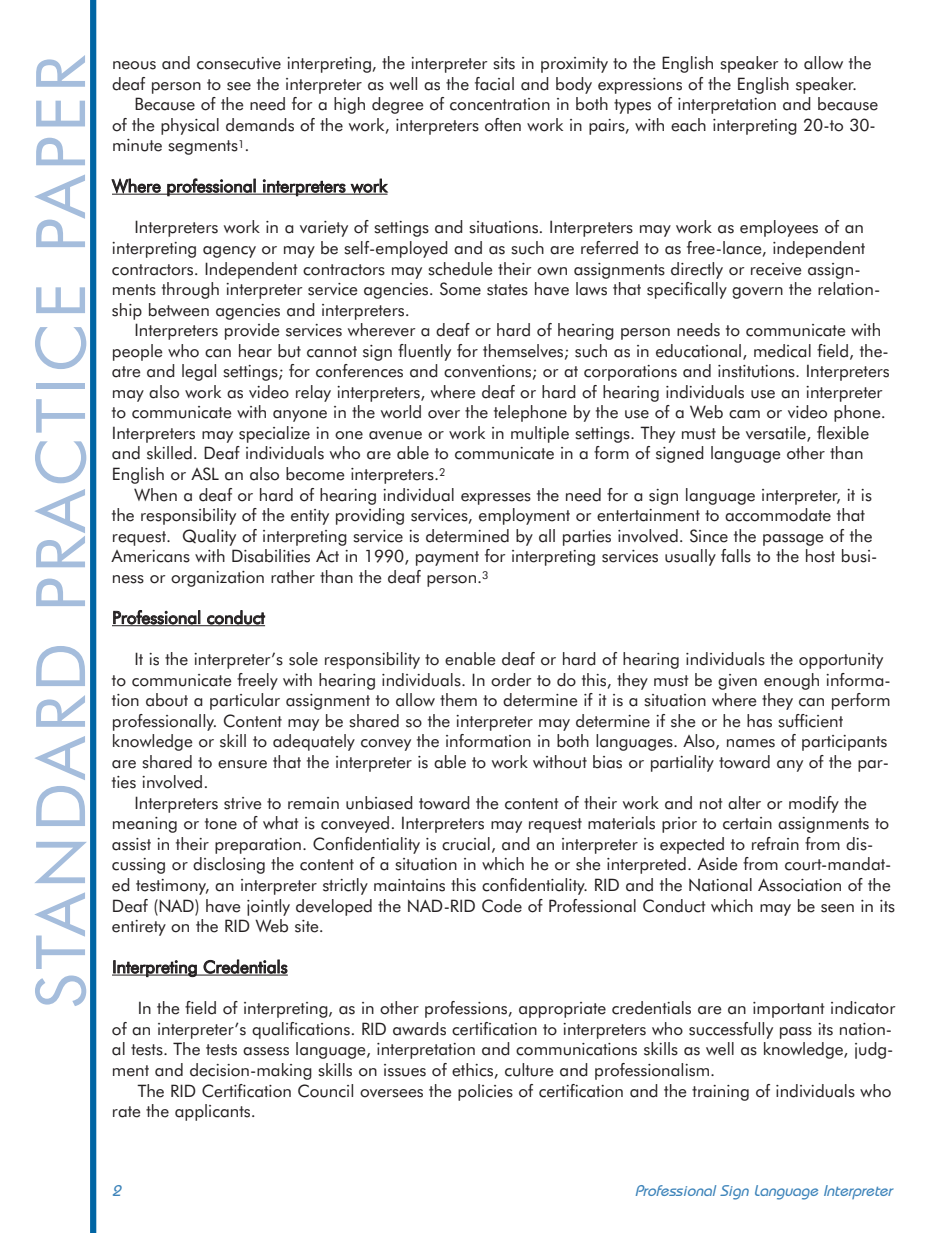 The height and width of the image is (1233, 952). I want to click on training, so click(720, 1093).
